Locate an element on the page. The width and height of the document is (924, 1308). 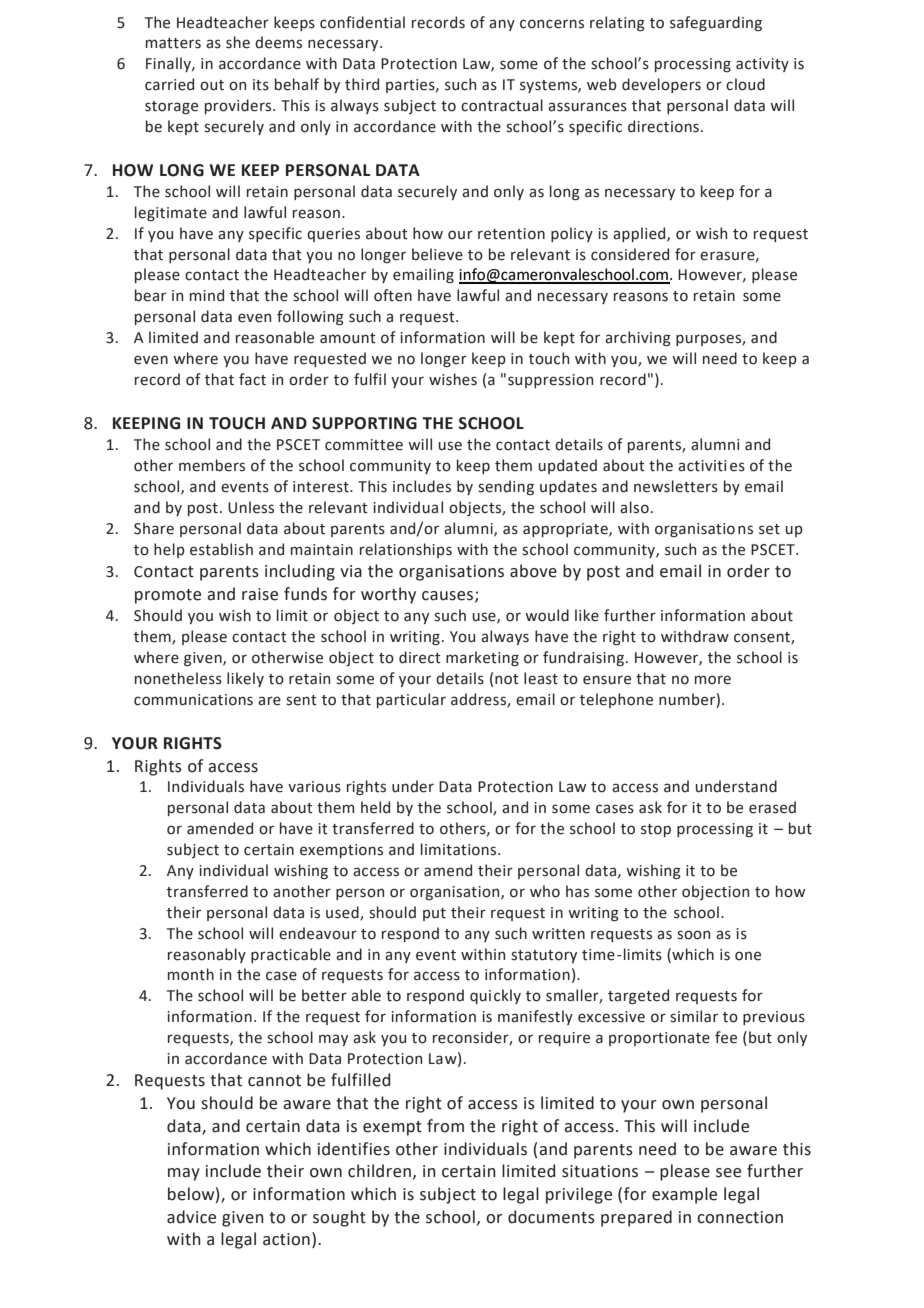
advice is located at coordinates (191, 1217).
